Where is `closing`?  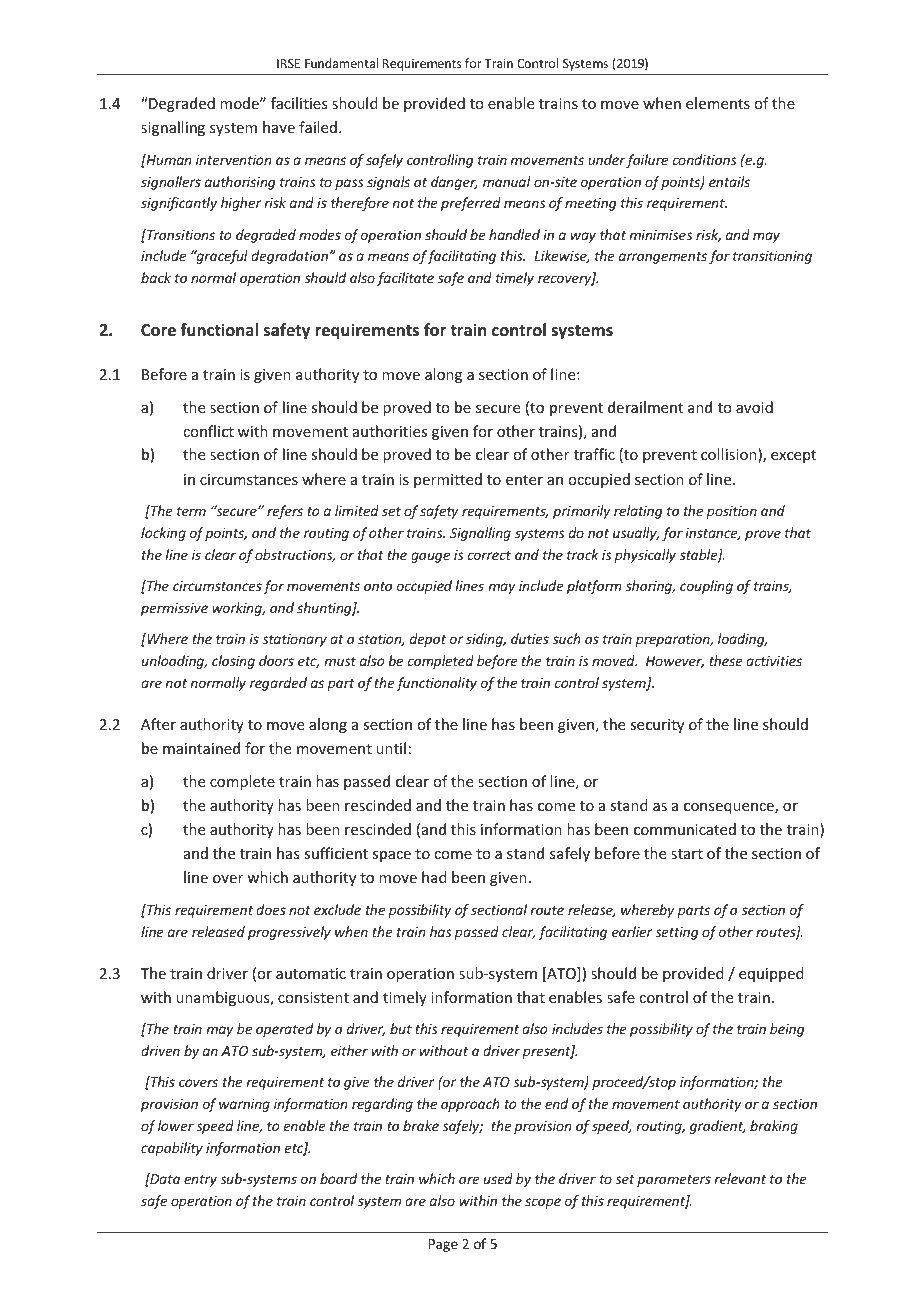
closing is located at coordinates (233, 662).
